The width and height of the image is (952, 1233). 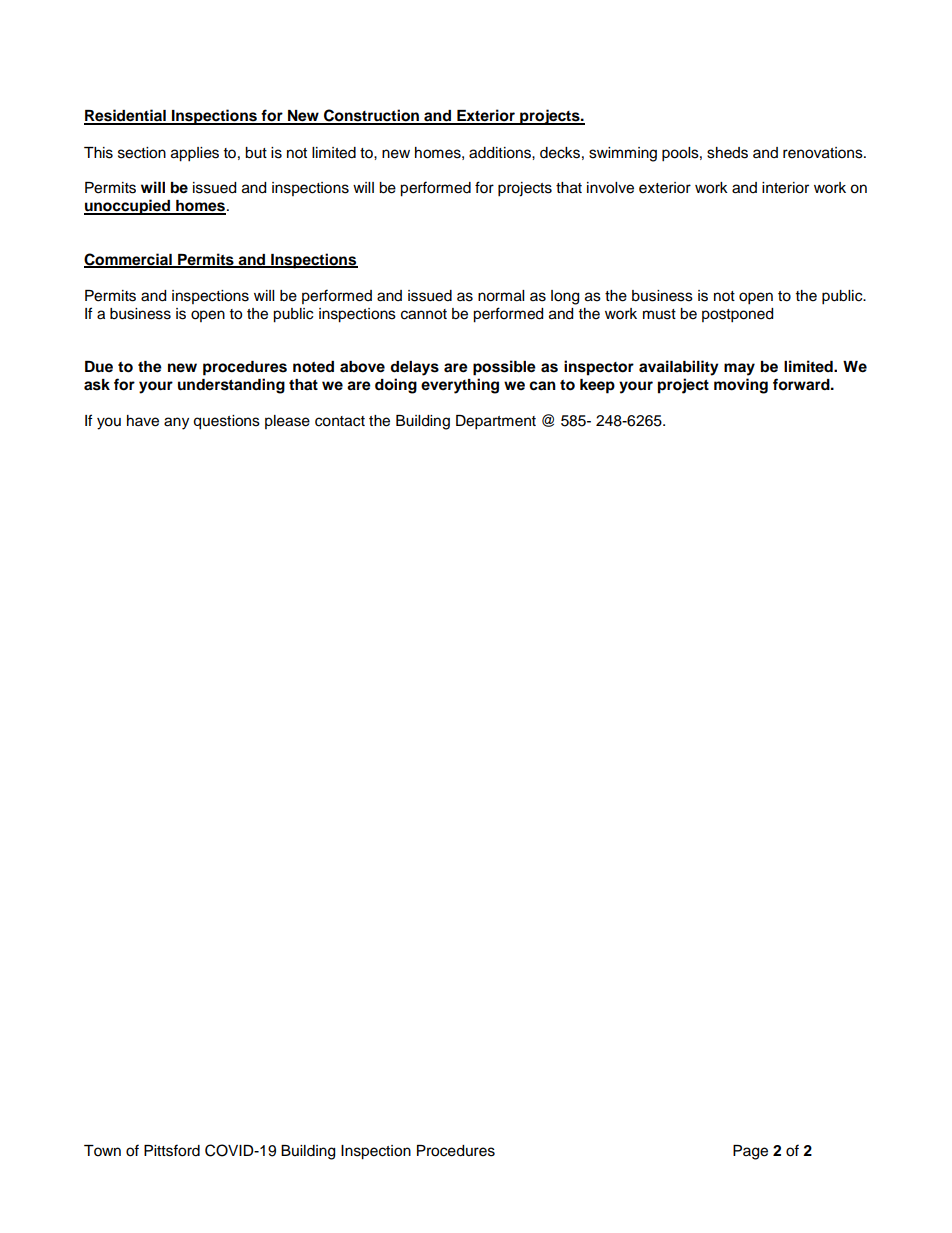 What do you see at coordinates (597, 386) in the image?
I see `keep` at bounding box center [597, 386].
